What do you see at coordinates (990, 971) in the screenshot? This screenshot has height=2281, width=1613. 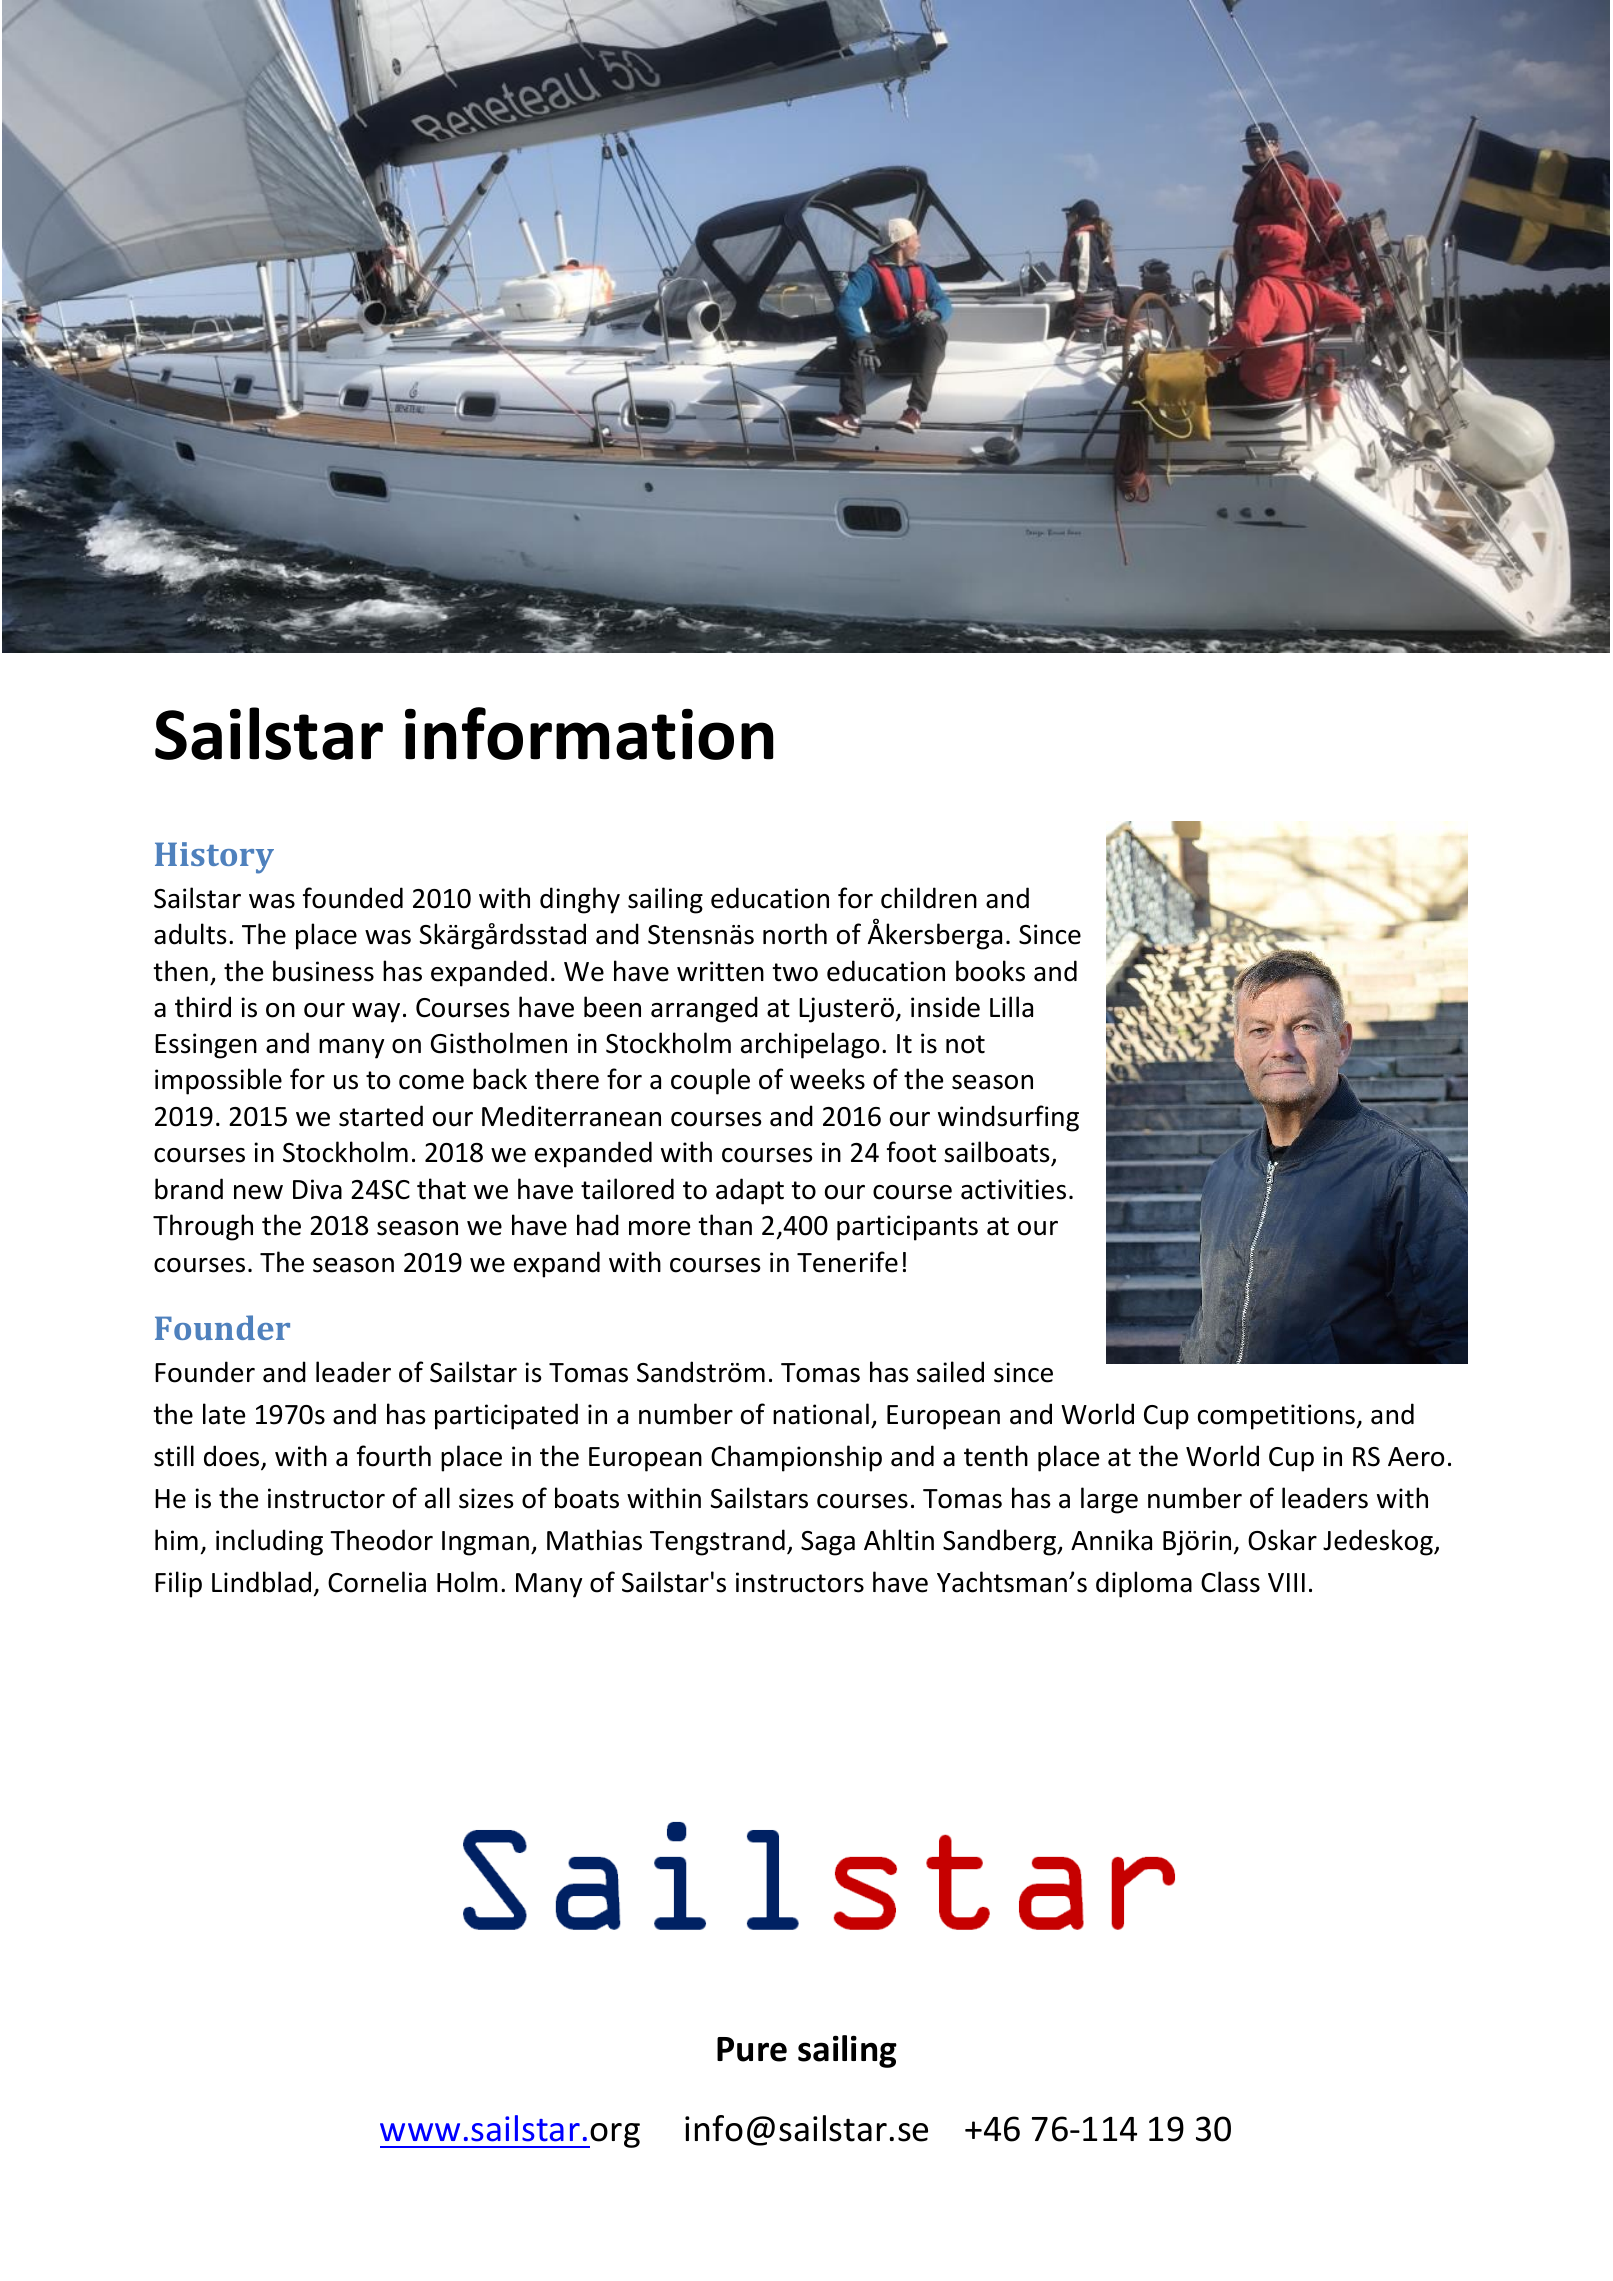 I see `books` at bounding box center [990, 971].
